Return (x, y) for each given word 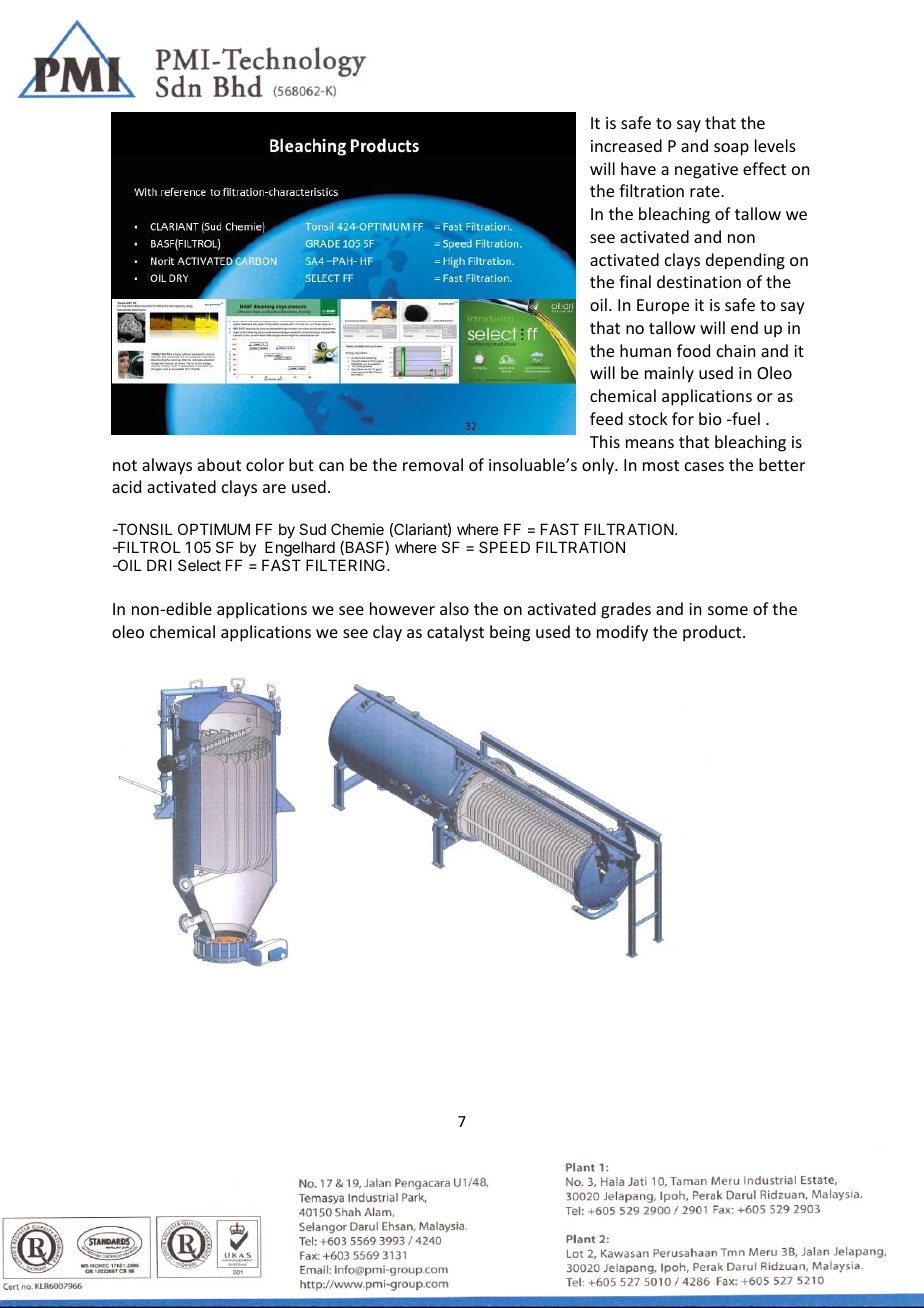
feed (606, 418)
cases (704, 466)
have (638, 168)
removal (433, 464)
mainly (669, 374)
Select (199, 565)
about (219, 464)
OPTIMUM (214, 529)
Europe (663, 307)
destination (699, 281)
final (635, 281)
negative (706, 171)
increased (626, 145)
